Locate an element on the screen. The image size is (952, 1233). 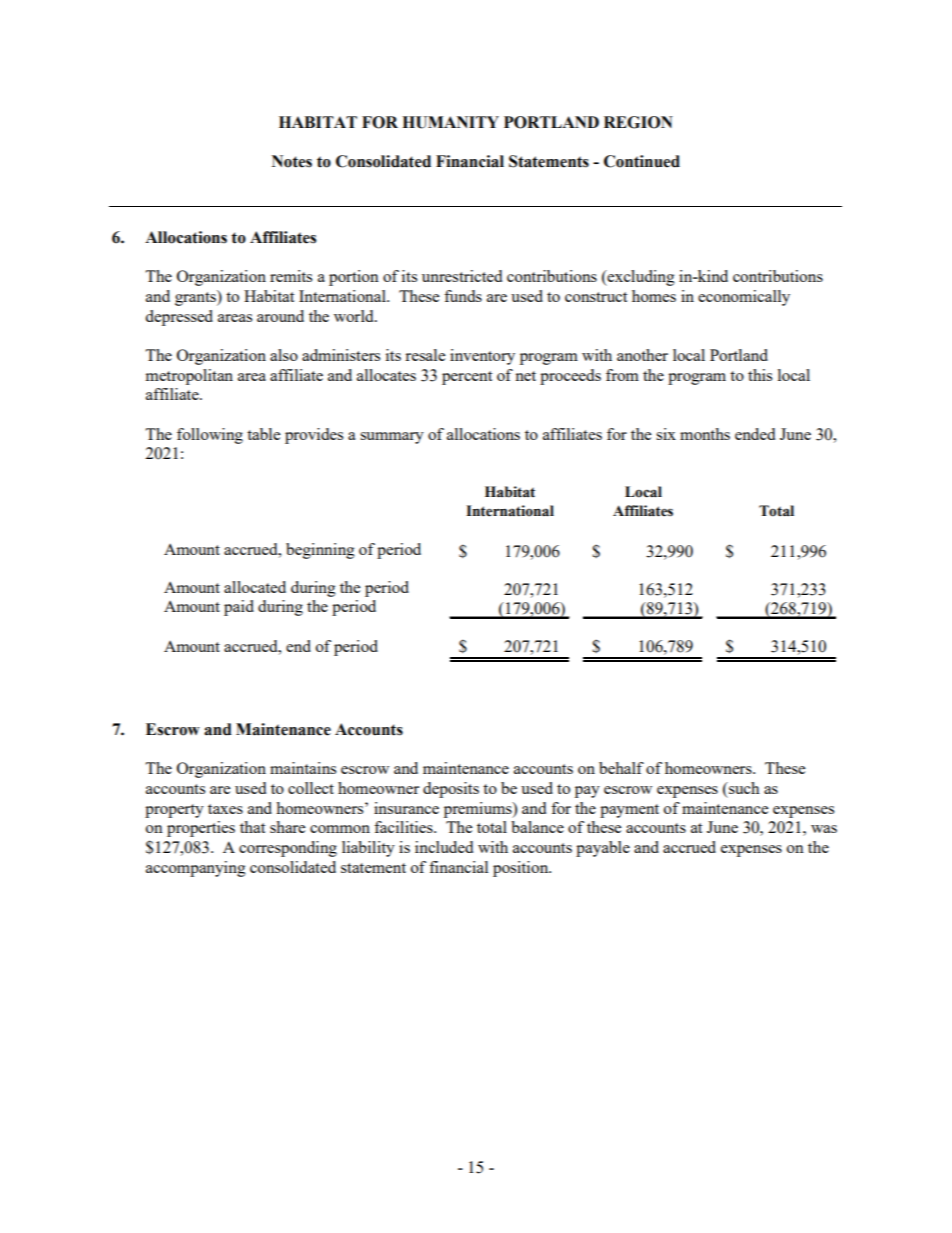
summary is located at coordinates (392, 438).
